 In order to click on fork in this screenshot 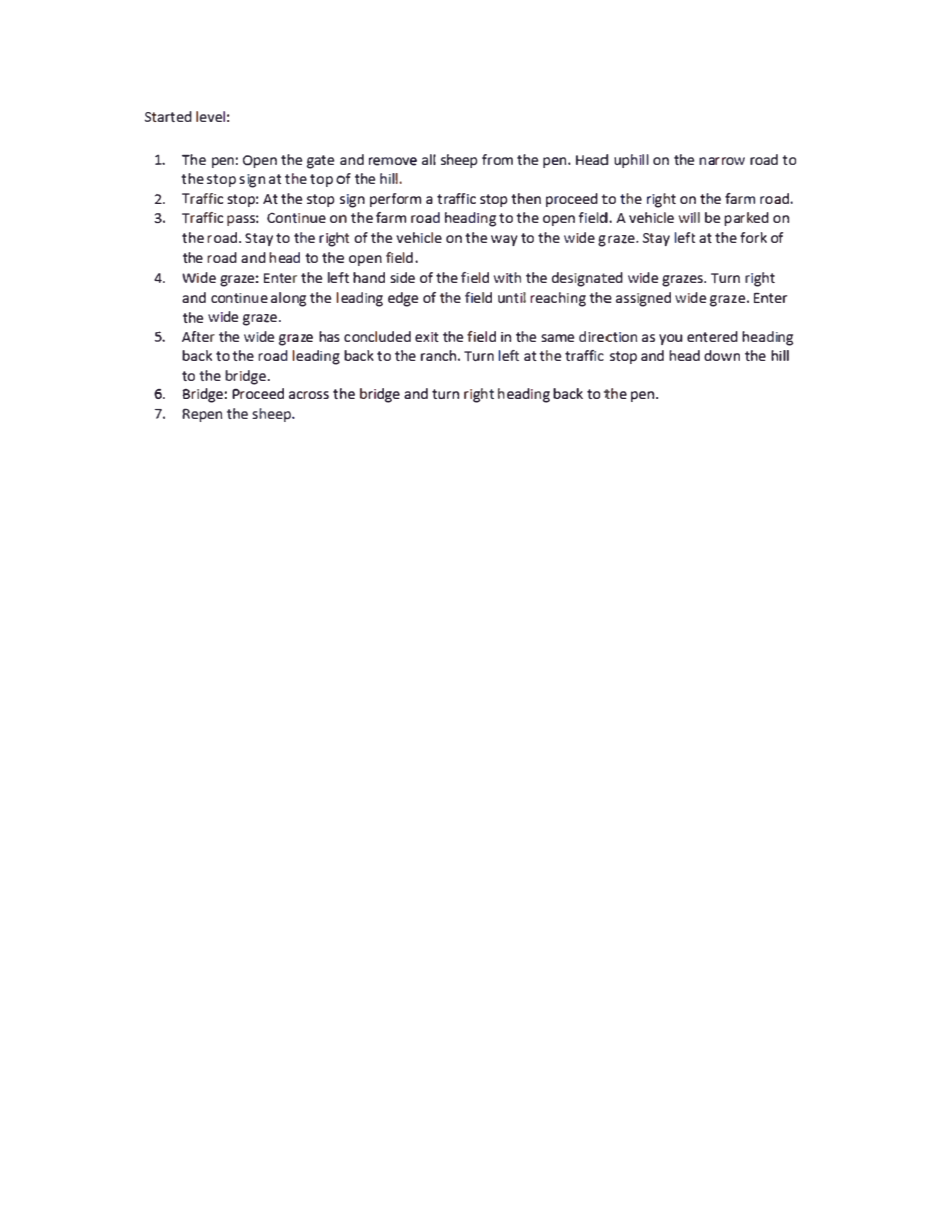, I will do `click(753, 237)`.
